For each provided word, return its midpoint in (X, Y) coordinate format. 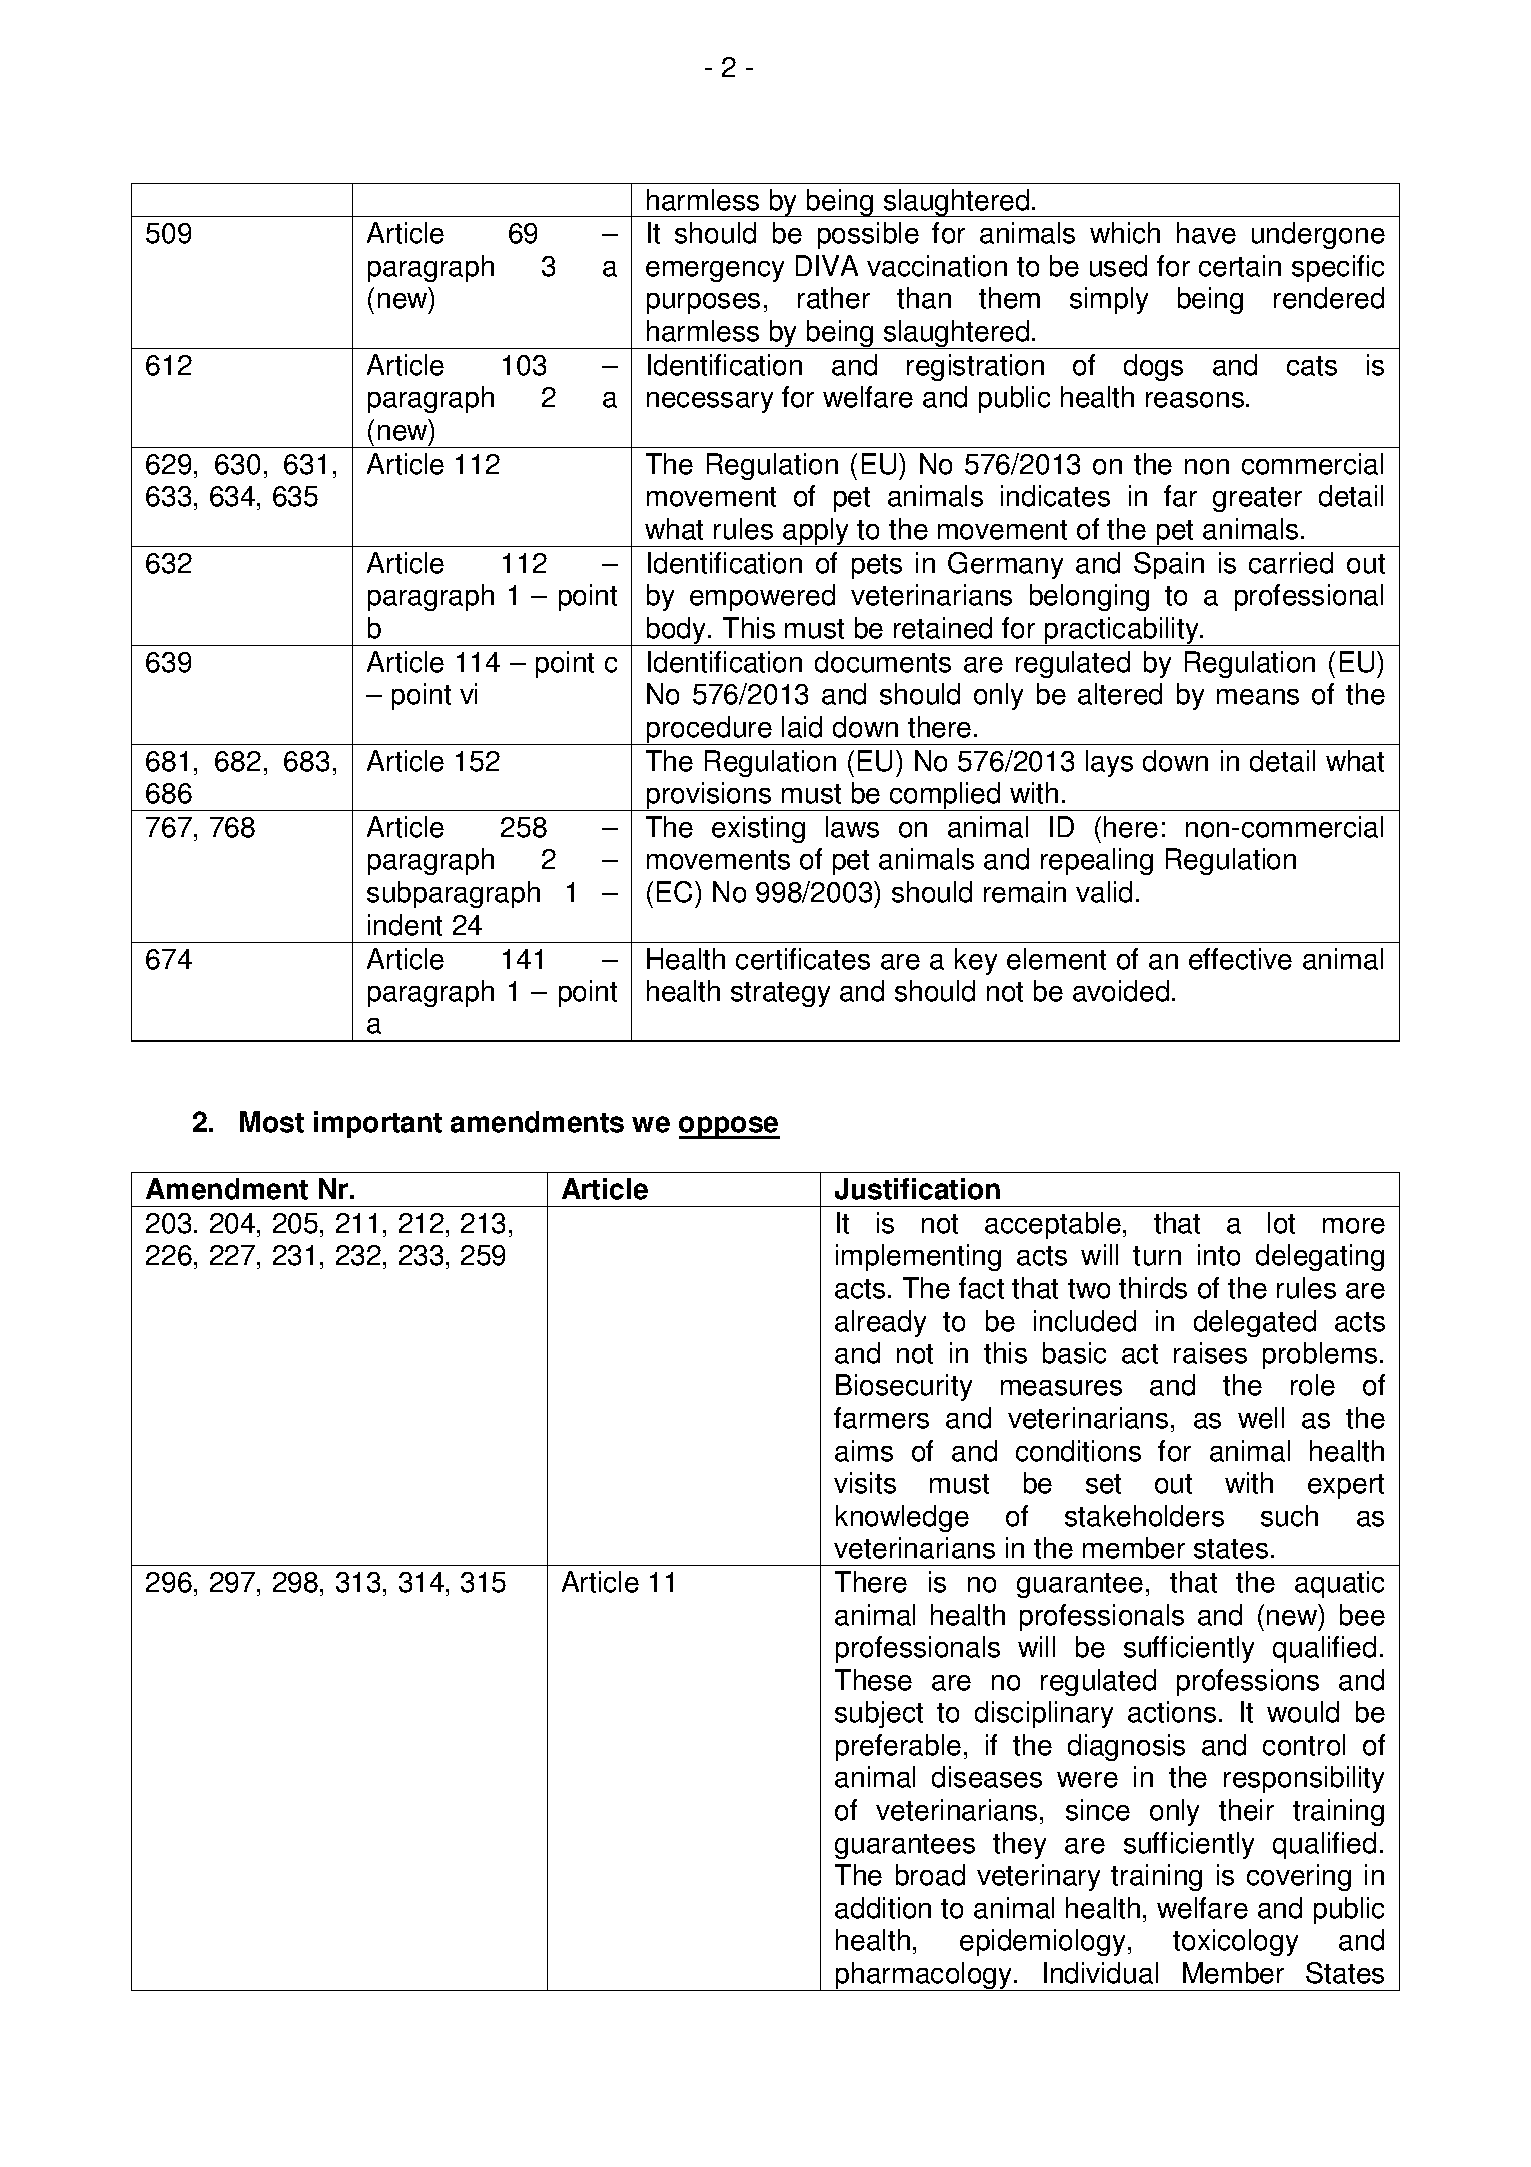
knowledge (902, 1518)
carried (1291, 563)
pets (877, 566)
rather (834, 298)
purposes (703, 303)
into (1219, 1255)
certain (1240, 266)
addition (883, 1908)
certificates (803, 959)
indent (405, 925)
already (880, 1323)
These (873, 1680)
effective (1240, 959)
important (378, 1124)
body (676, 631)
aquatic (1339, 1584)
